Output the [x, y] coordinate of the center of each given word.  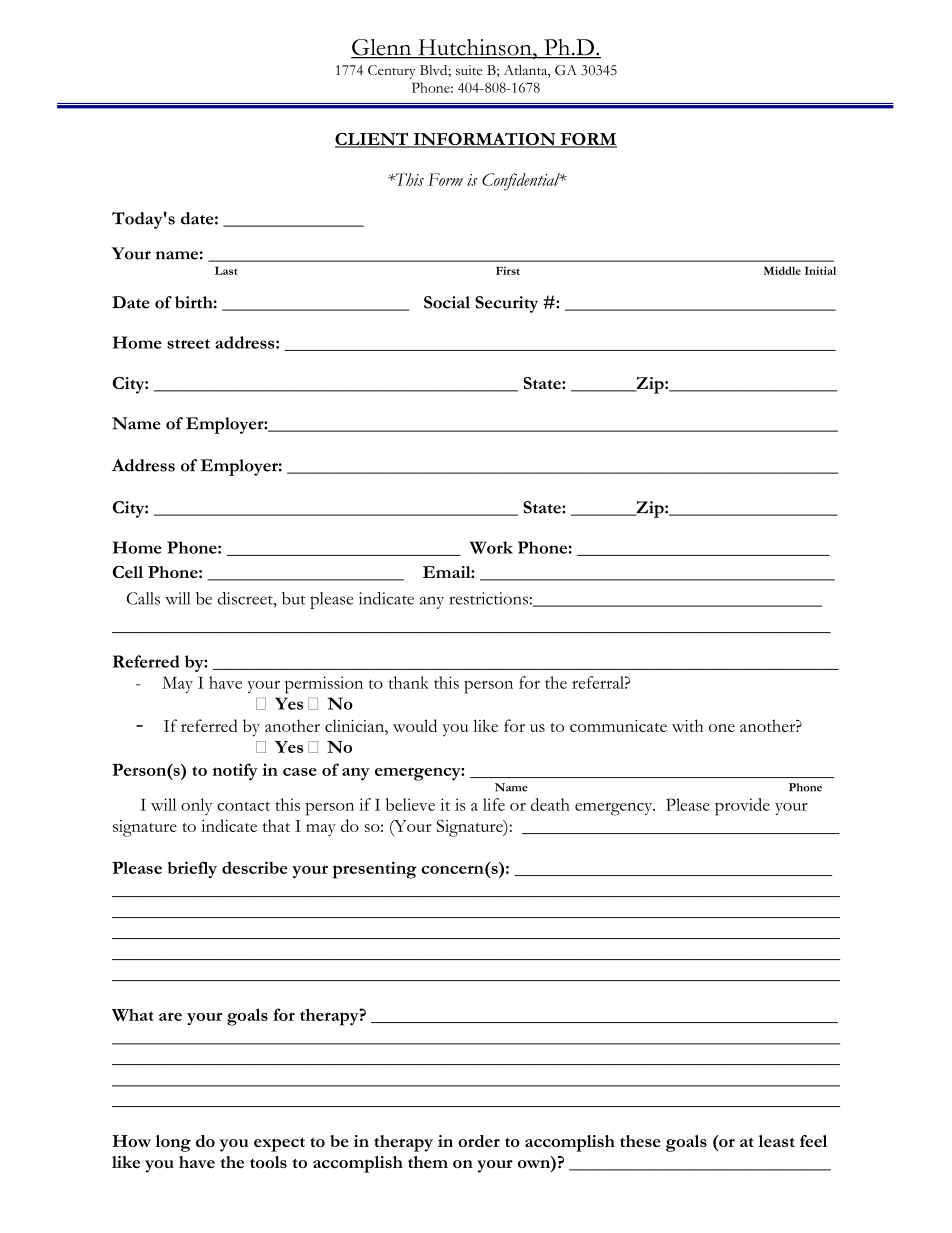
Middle [782, 270]
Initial [820, 270]
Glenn [382, 48]
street [188, 344]
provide [742, 807]
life [494, 804]
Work [491, 547]
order [479, 1141]
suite [469, 70]
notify [235, 771]
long [173, 1143]
